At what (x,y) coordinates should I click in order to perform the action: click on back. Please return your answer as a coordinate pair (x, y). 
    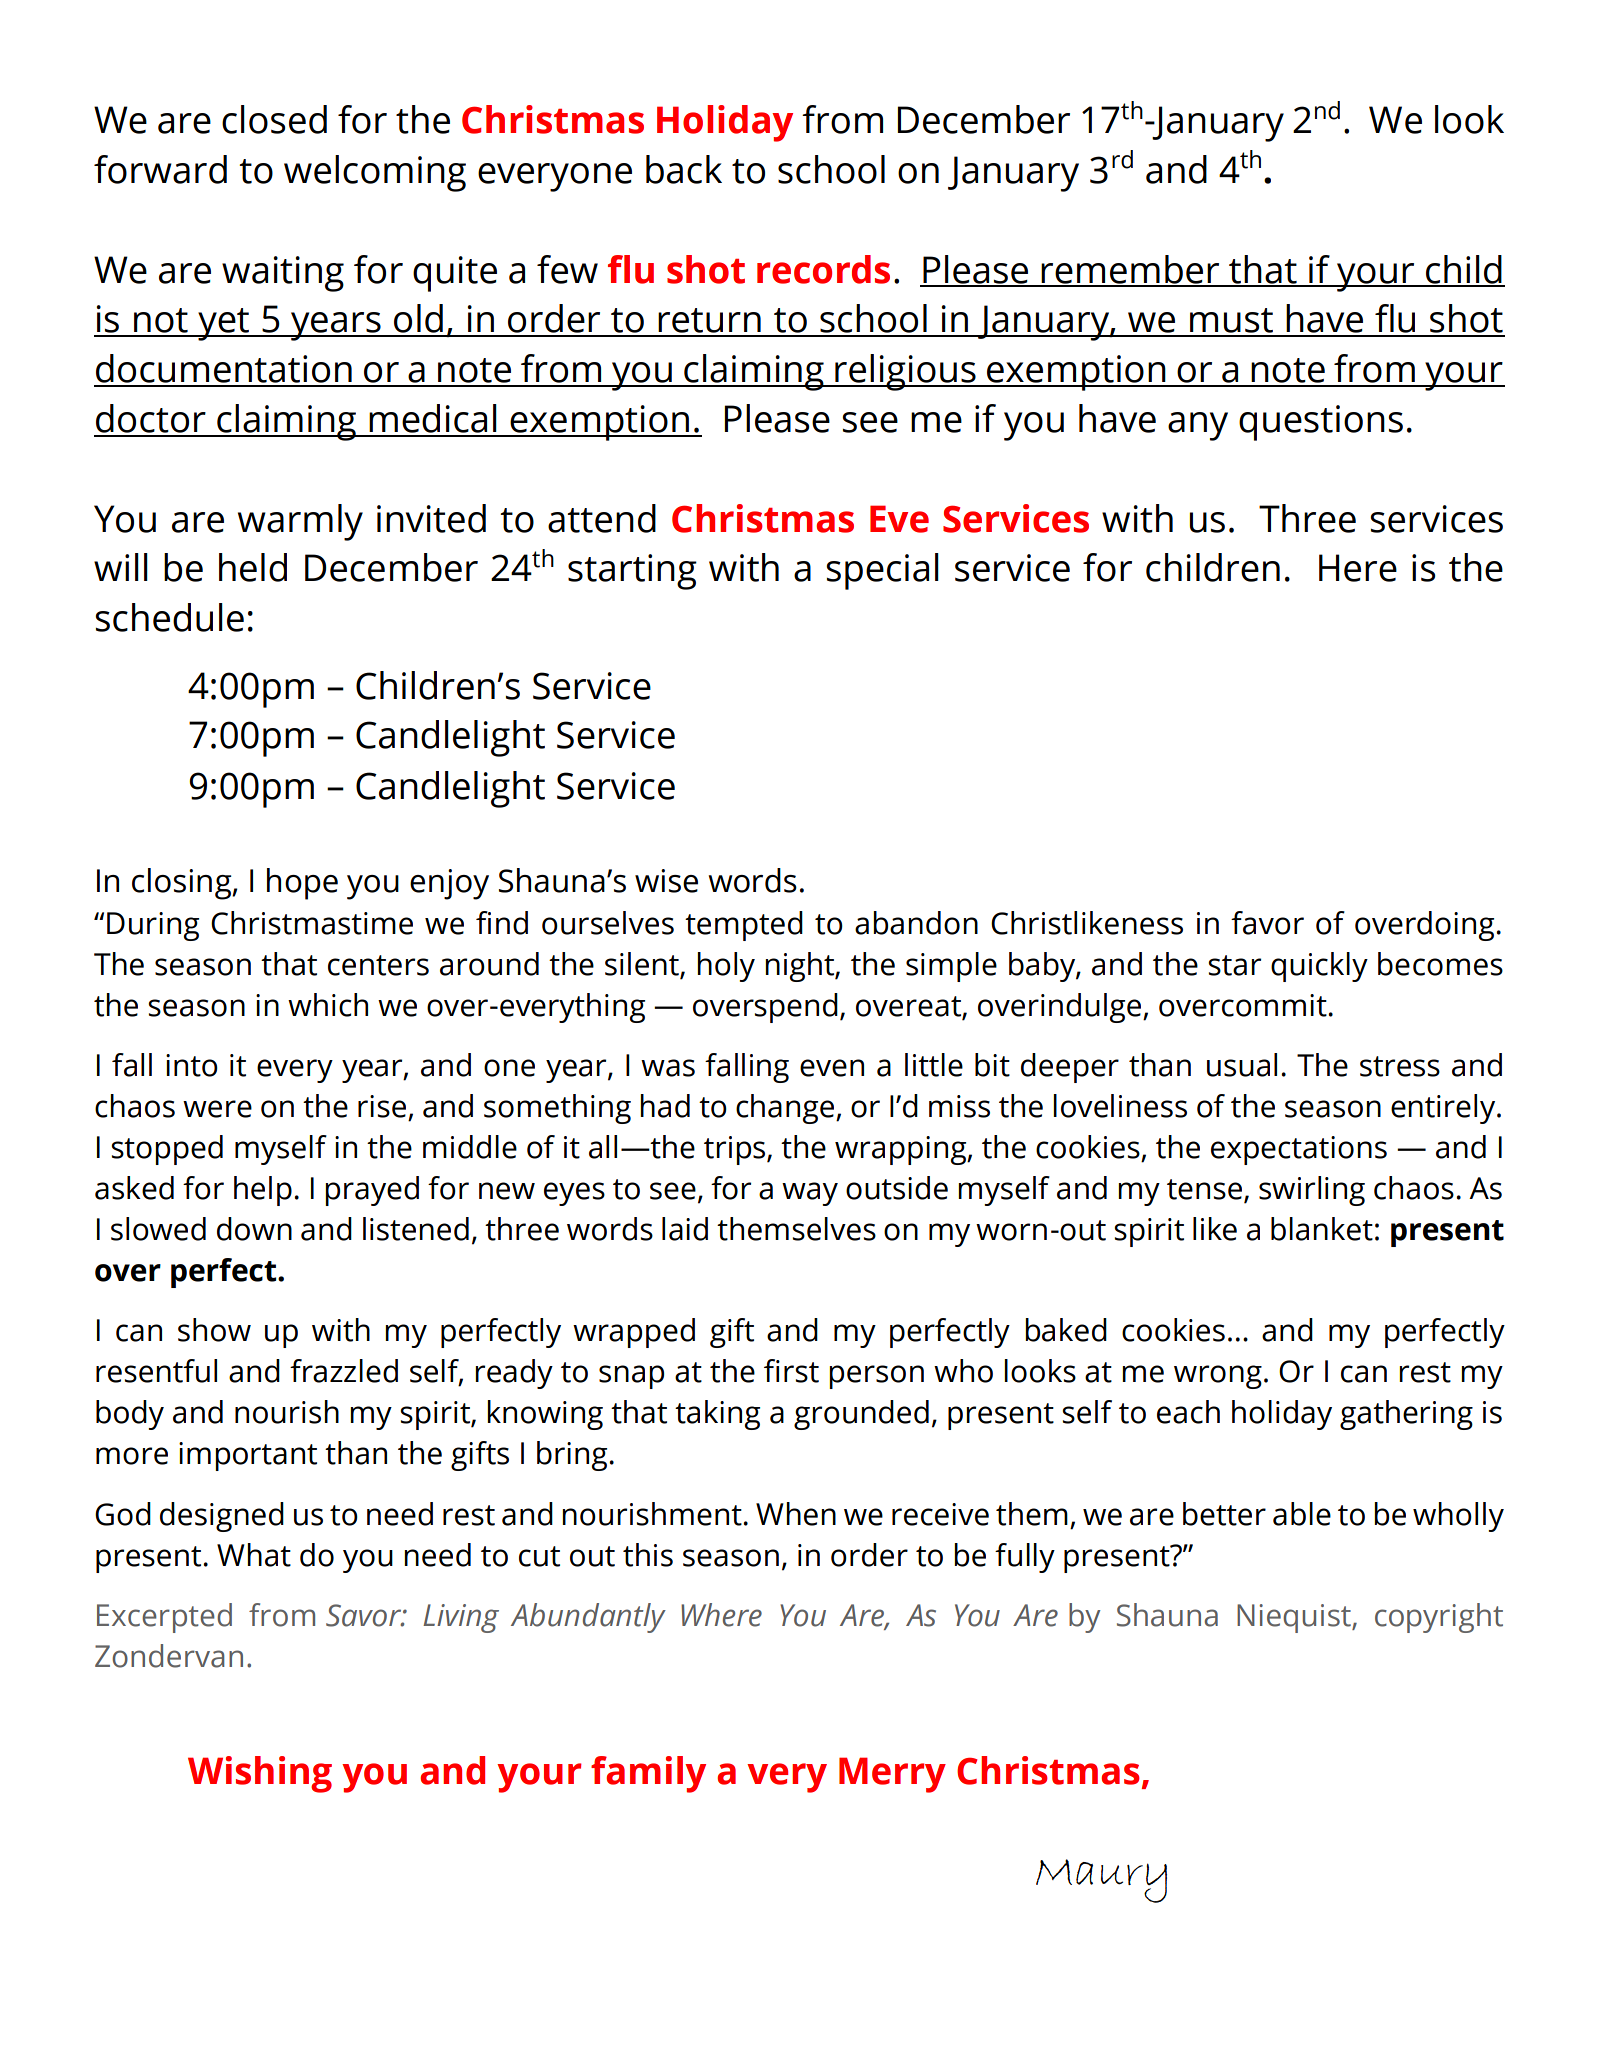
    Looking at the image, I should click on (684, 169).
